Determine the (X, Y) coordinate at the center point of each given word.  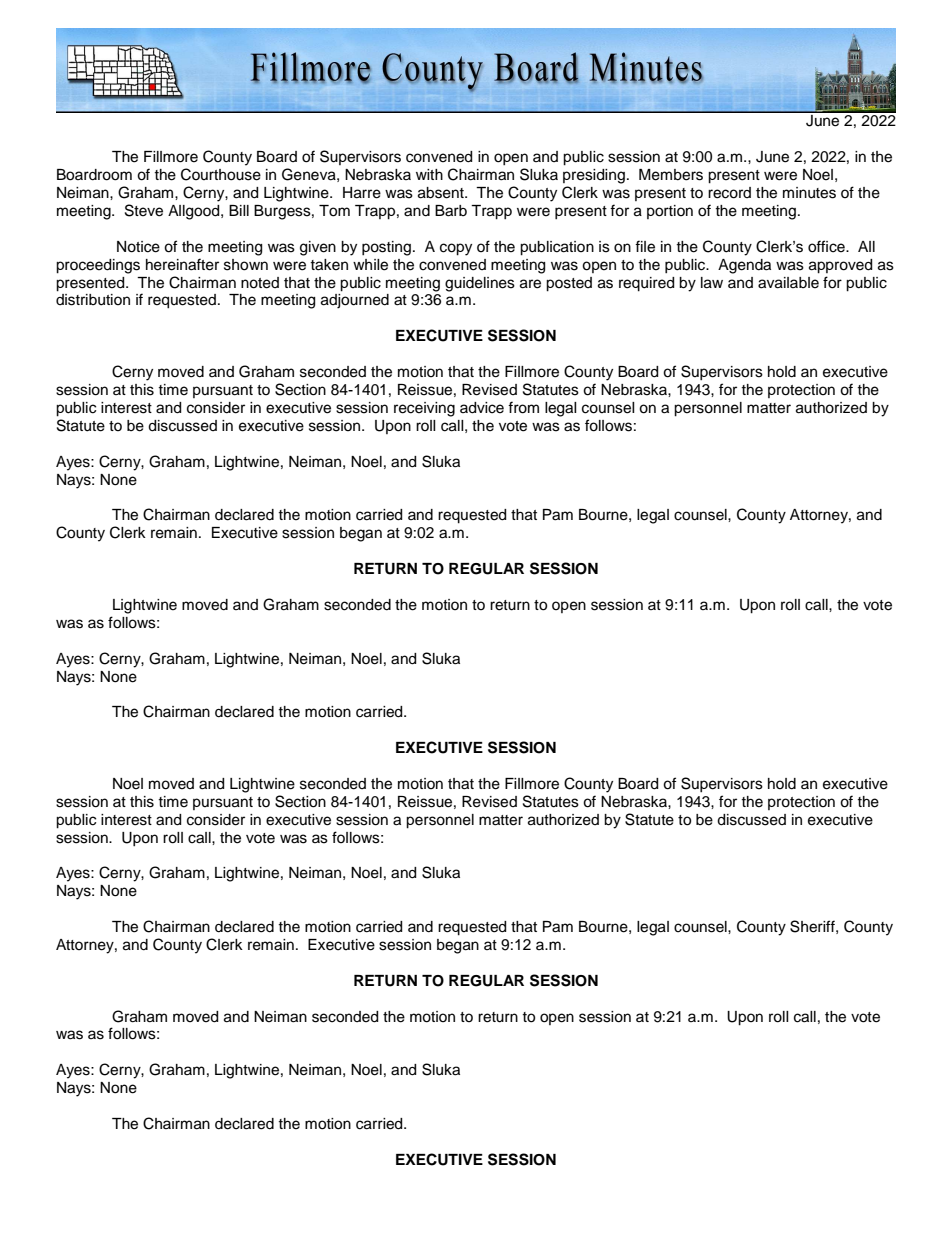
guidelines (480, 284)
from (523, 407)
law (712, 283)
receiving (424, 409)
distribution (93, 300)
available (788, 283)
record (729, 193)
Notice (138, 247)
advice (482, 408)
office (827, 246)
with (429, 174)
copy (456, 249)
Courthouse (221, 174)
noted (260, 283)
